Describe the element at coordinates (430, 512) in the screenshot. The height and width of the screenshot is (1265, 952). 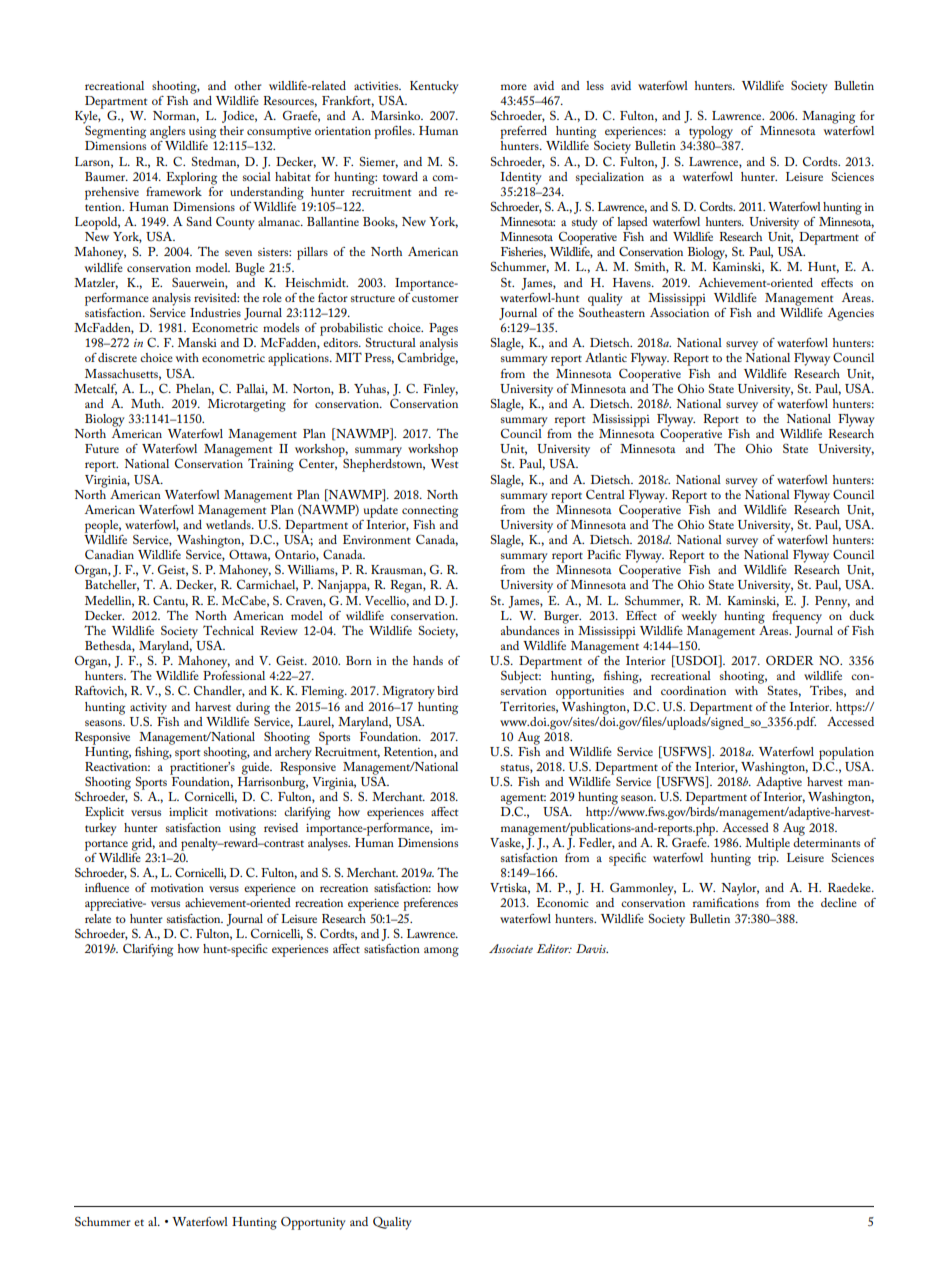
I see `connecting` at that location.
